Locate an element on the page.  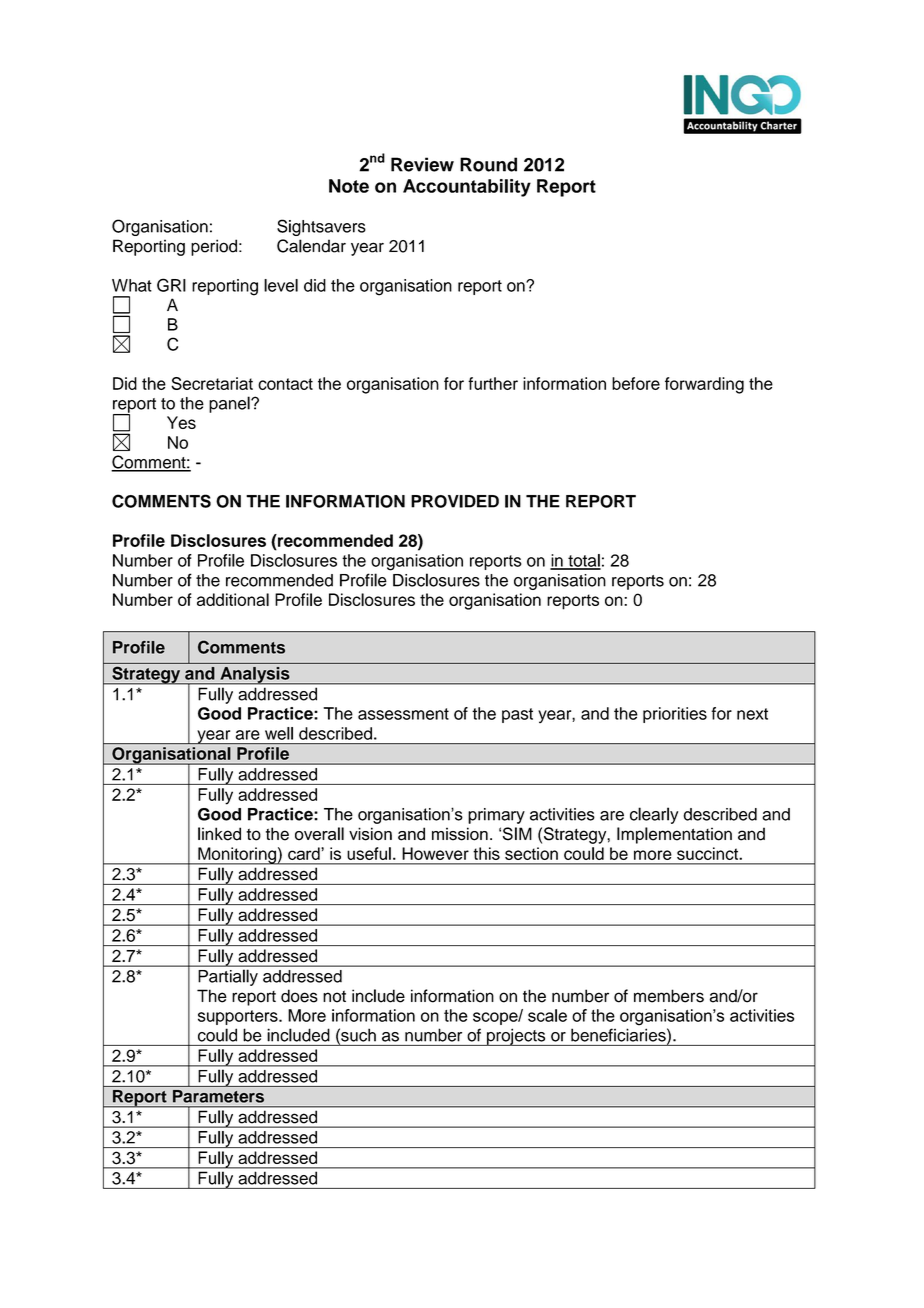
projects is located at coordinates (516, 1037).
